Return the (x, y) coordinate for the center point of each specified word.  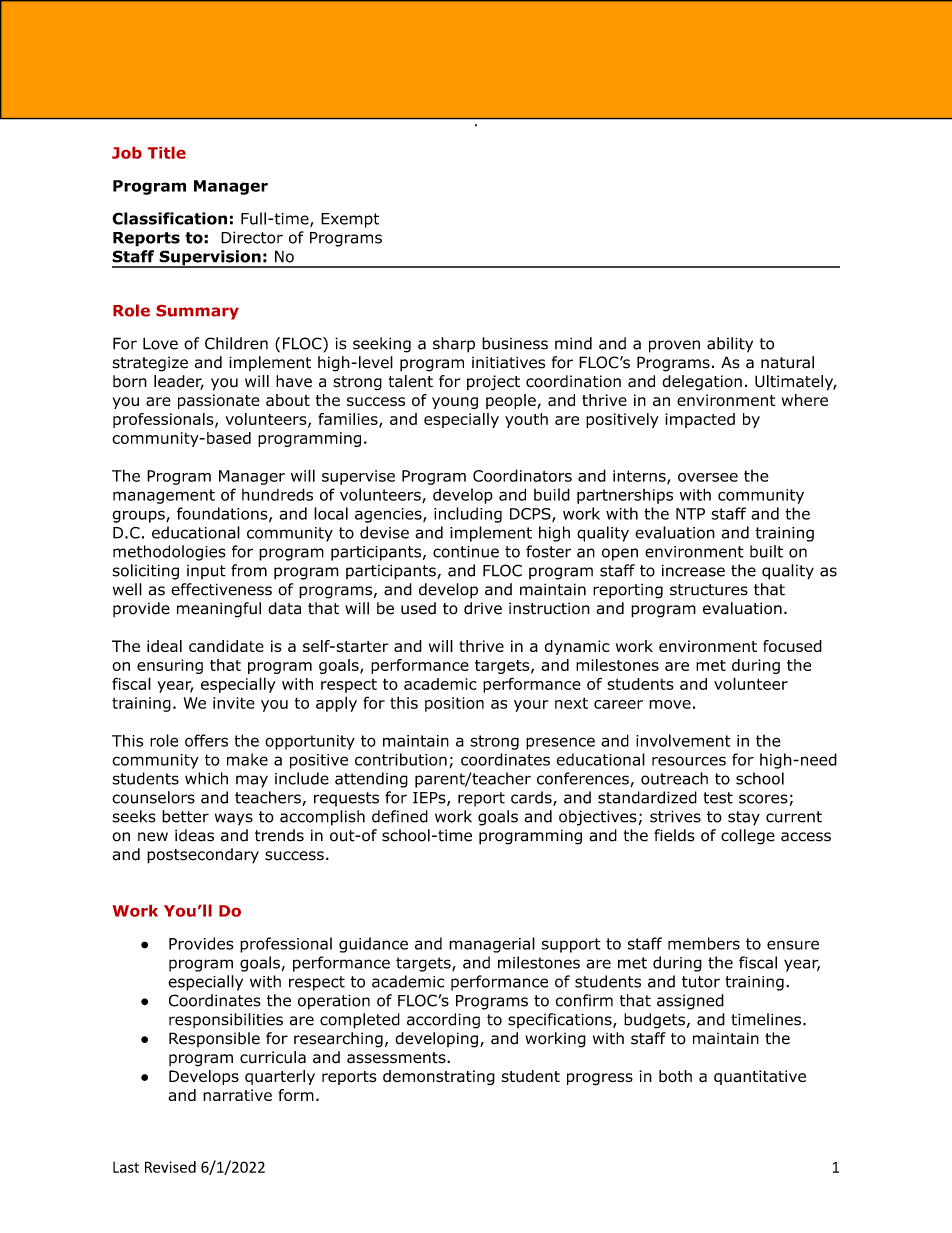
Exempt (350, 220)
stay (744, 818)
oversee (708, 477)
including (468, 515)
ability (730, 345)
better (185, 816)
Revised (170, 1167)
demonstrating (439, 1077)
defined (400, 816)
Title (167, 153)
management (164, 496)
